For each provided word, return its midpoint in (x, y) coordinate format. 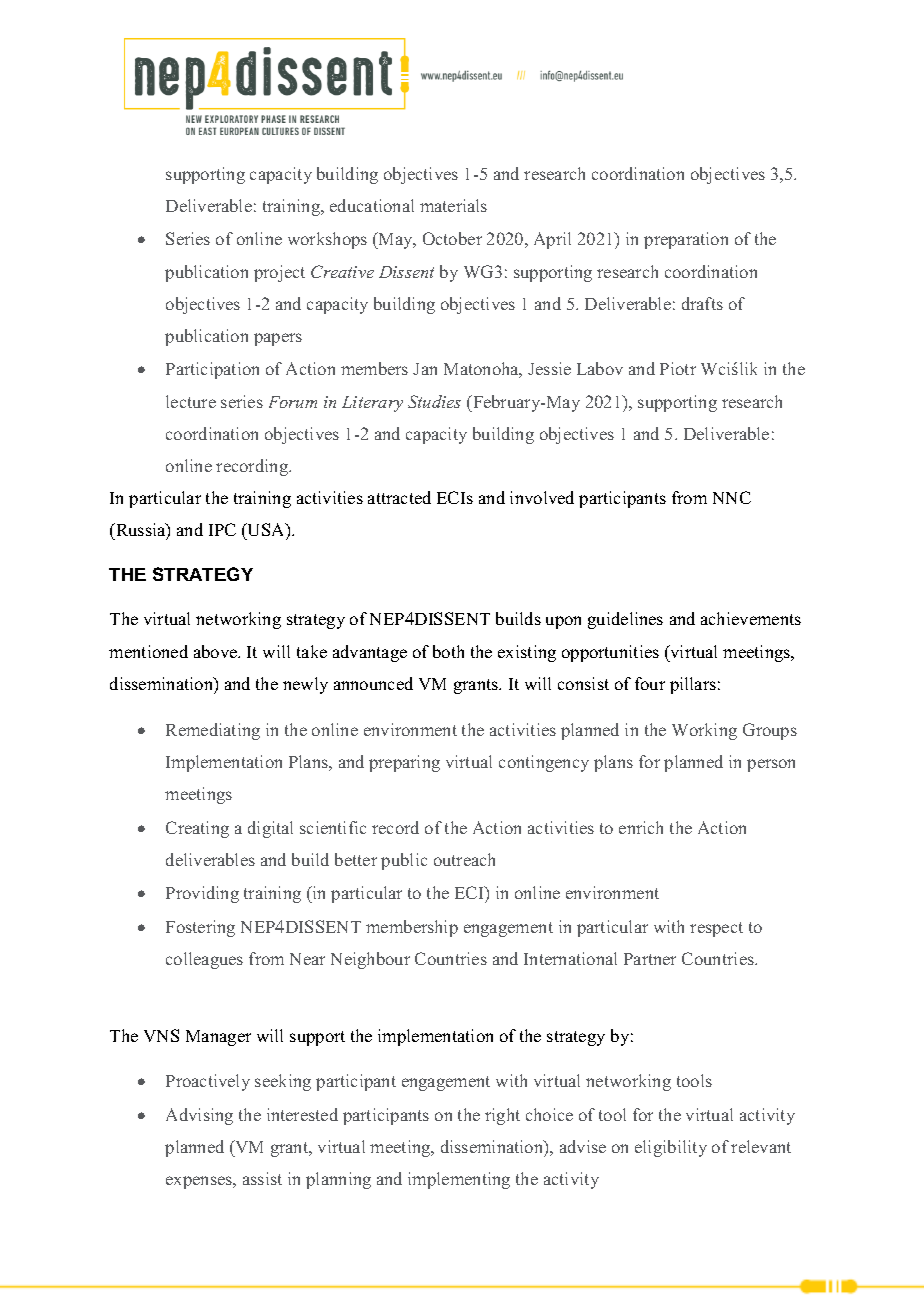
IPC (222, 529)
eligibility (671, 1148)
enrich (641, 827)
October (452, 238)
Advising (199, 1116)
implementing (459, 1180)
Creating (197, 829)
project (279, 273)
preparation (686, 240)
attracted (399, 497)
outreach (464, 859)
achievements (751, 618)
